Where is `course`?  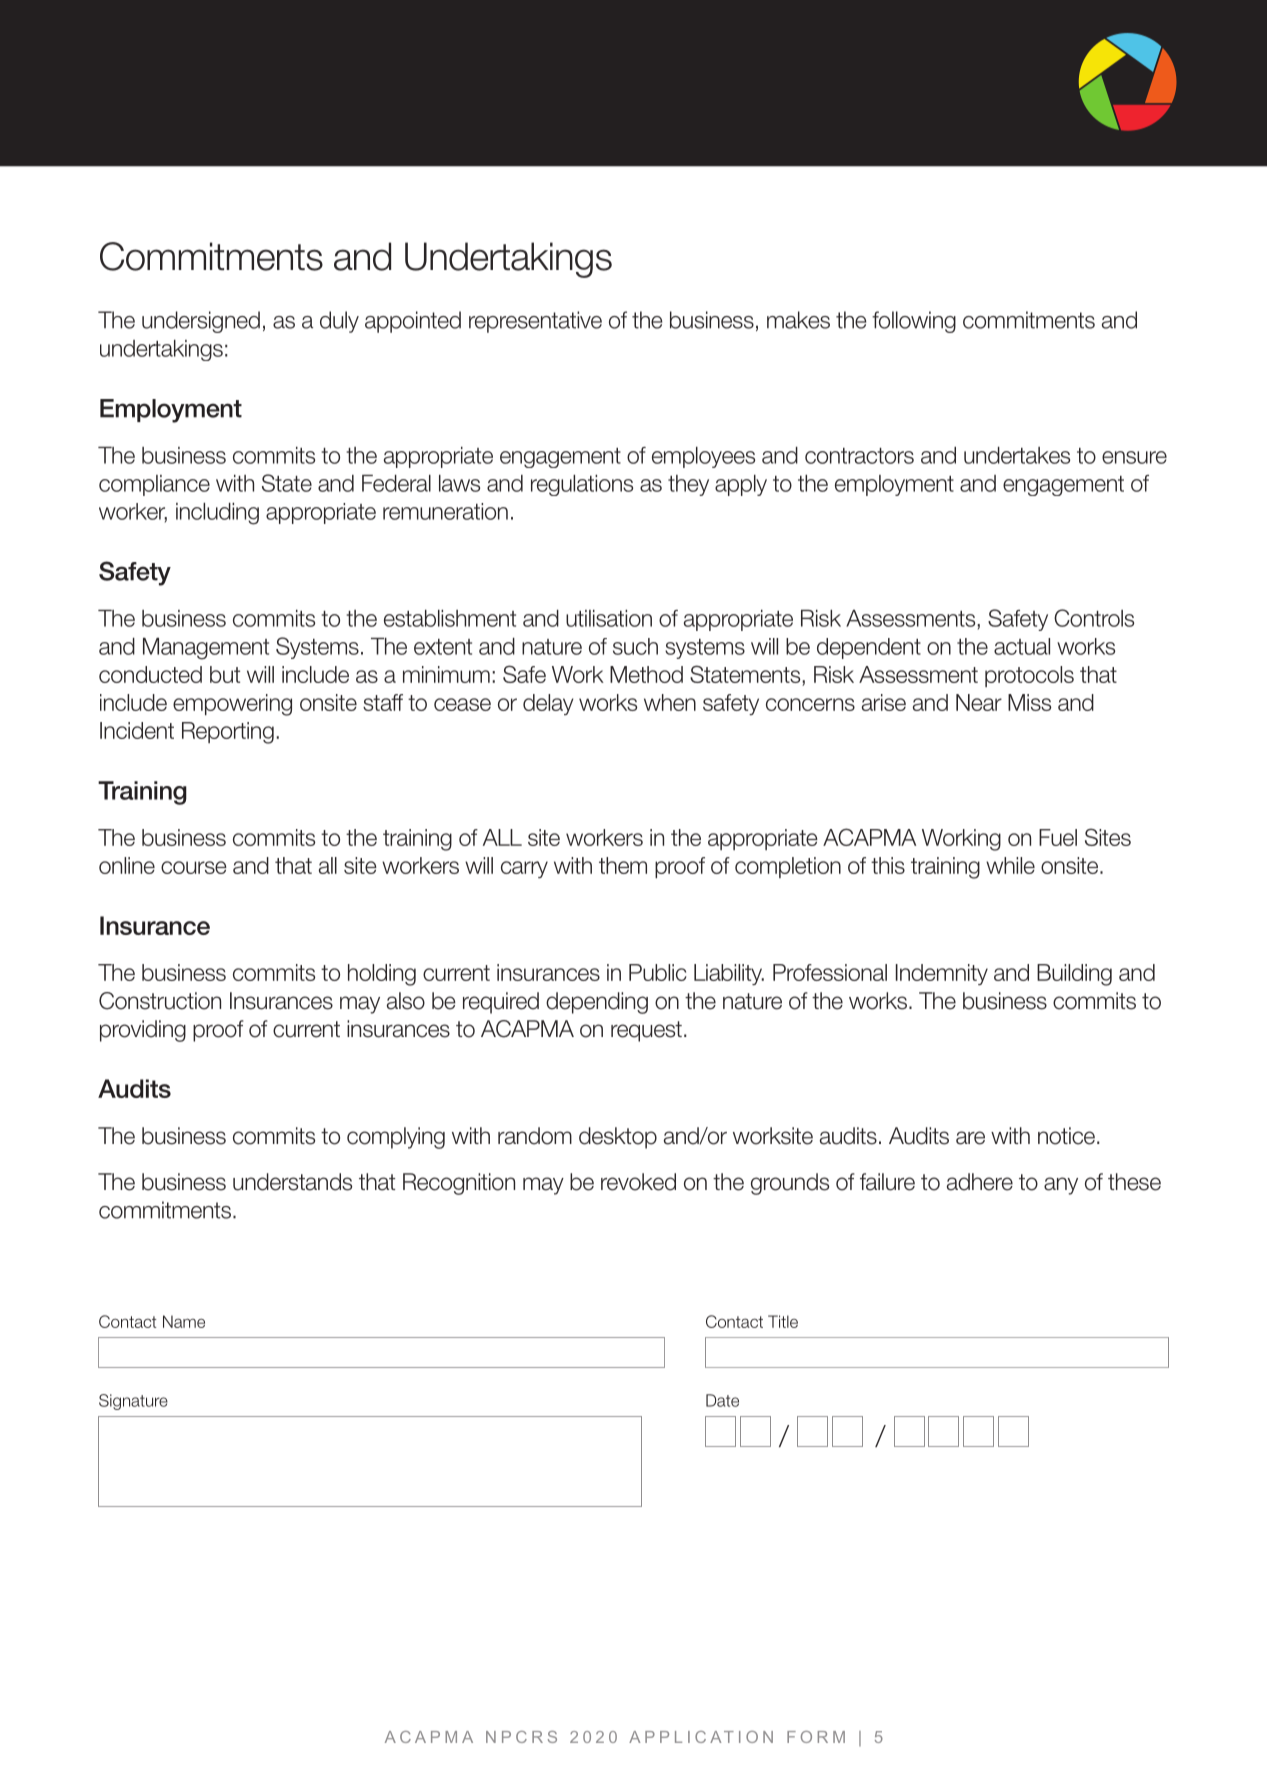
course is located at coordinates (194, 867).
